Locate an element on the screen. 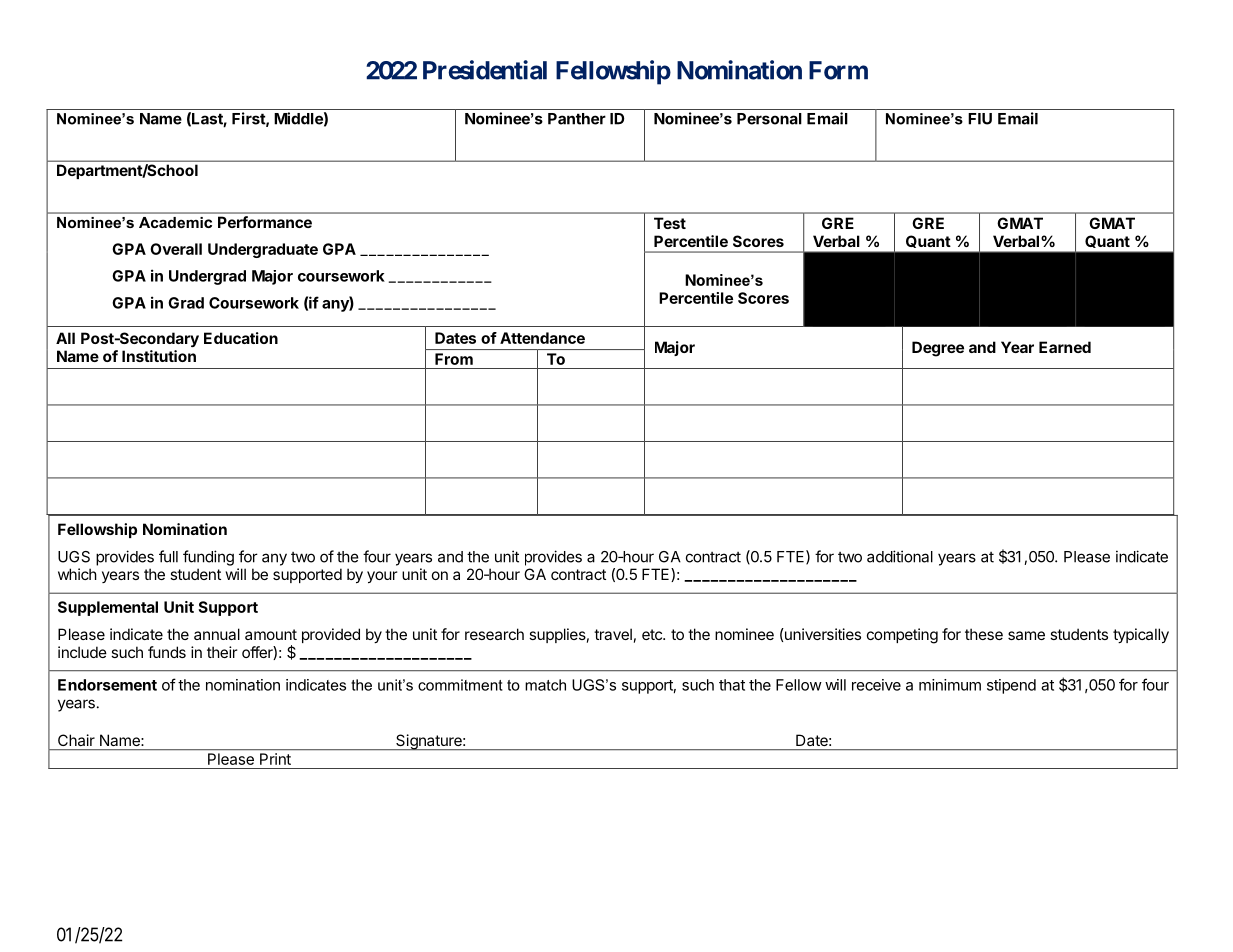 The width and height of the screenshot is (1233, 952). stipend is located at coordinates (1011, 686).
